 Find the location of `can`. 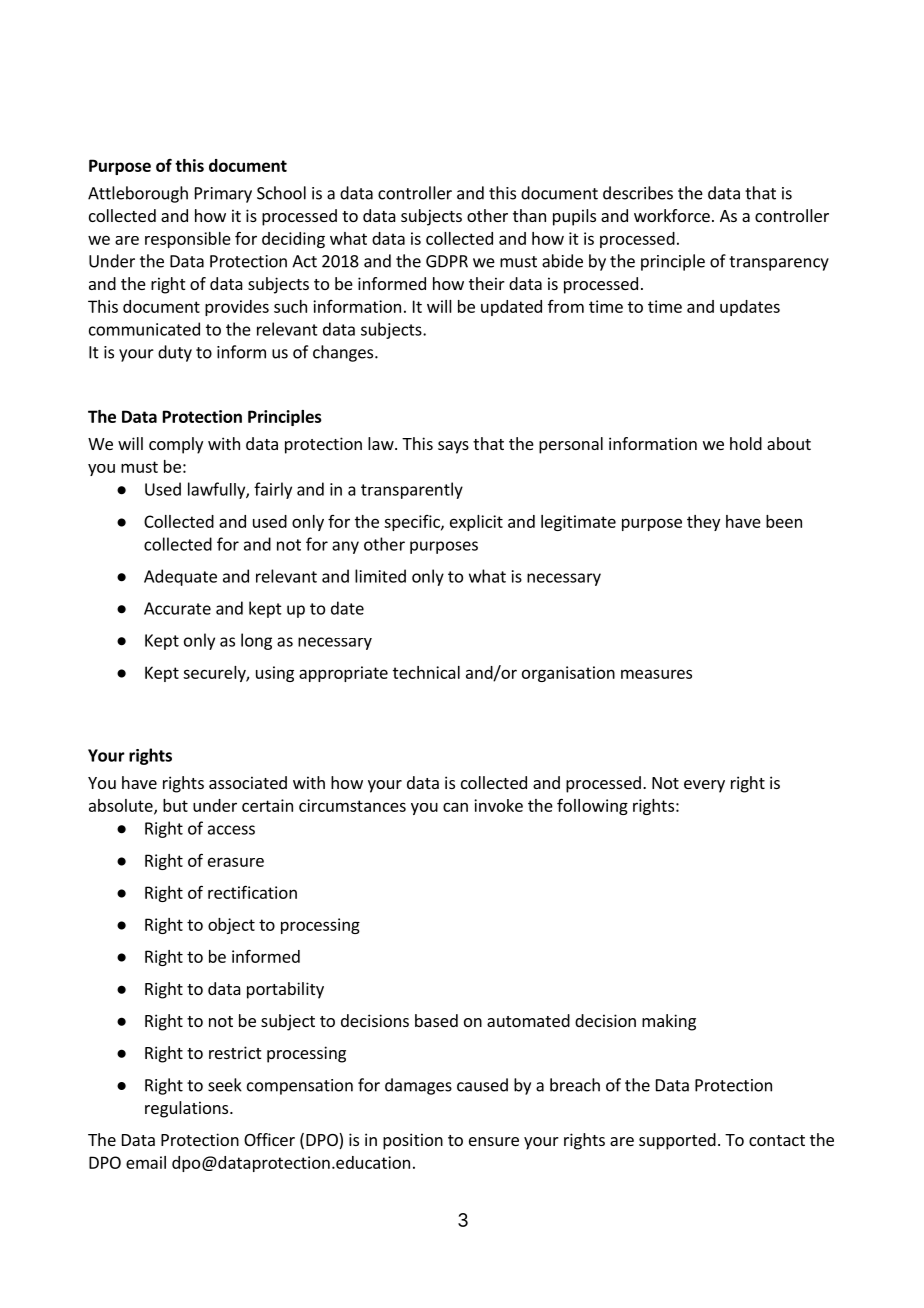

can is located at coordinates (455, 807).
